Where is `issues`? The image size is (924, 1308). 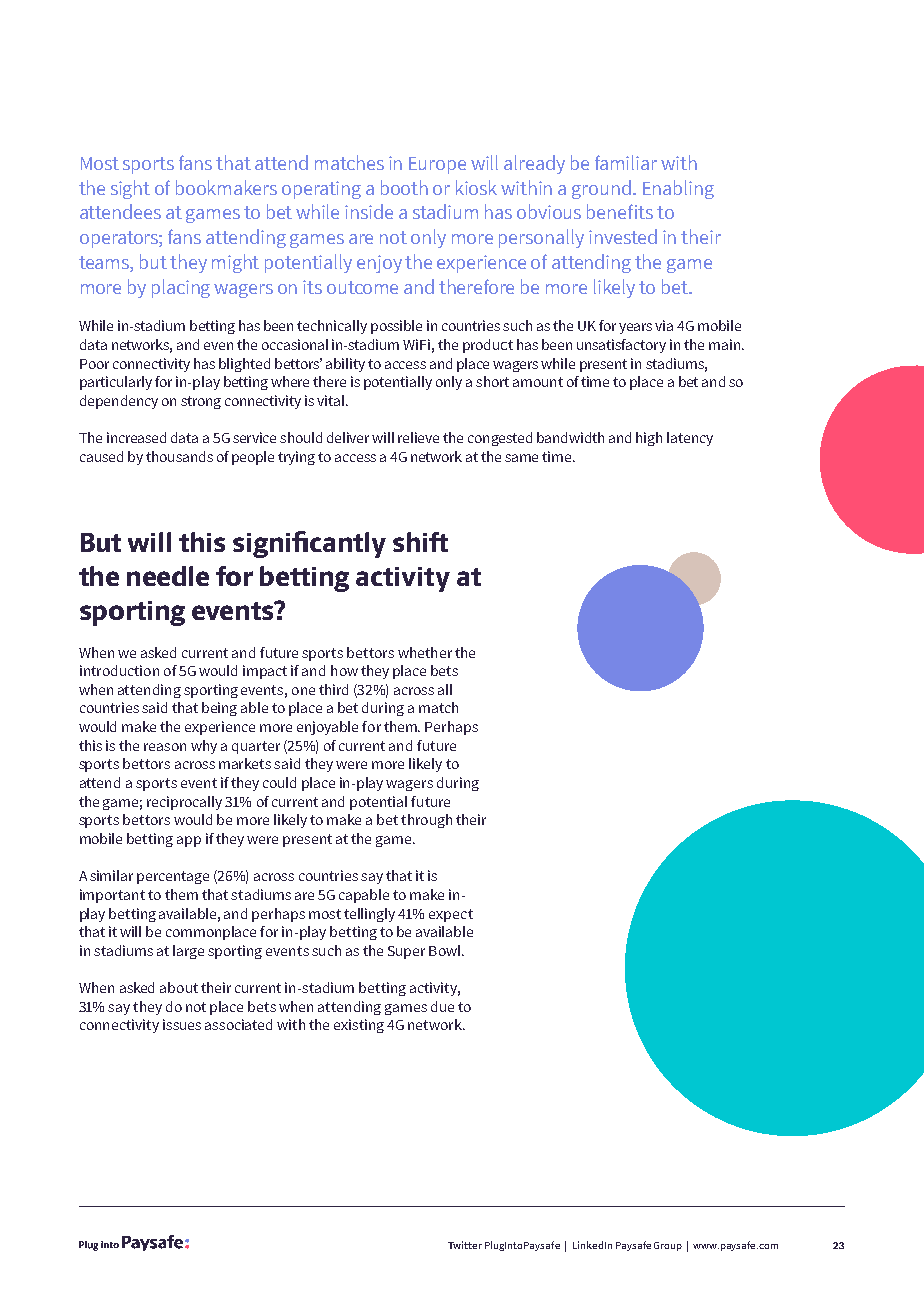 issues is located at coordinates (182, 1024).
